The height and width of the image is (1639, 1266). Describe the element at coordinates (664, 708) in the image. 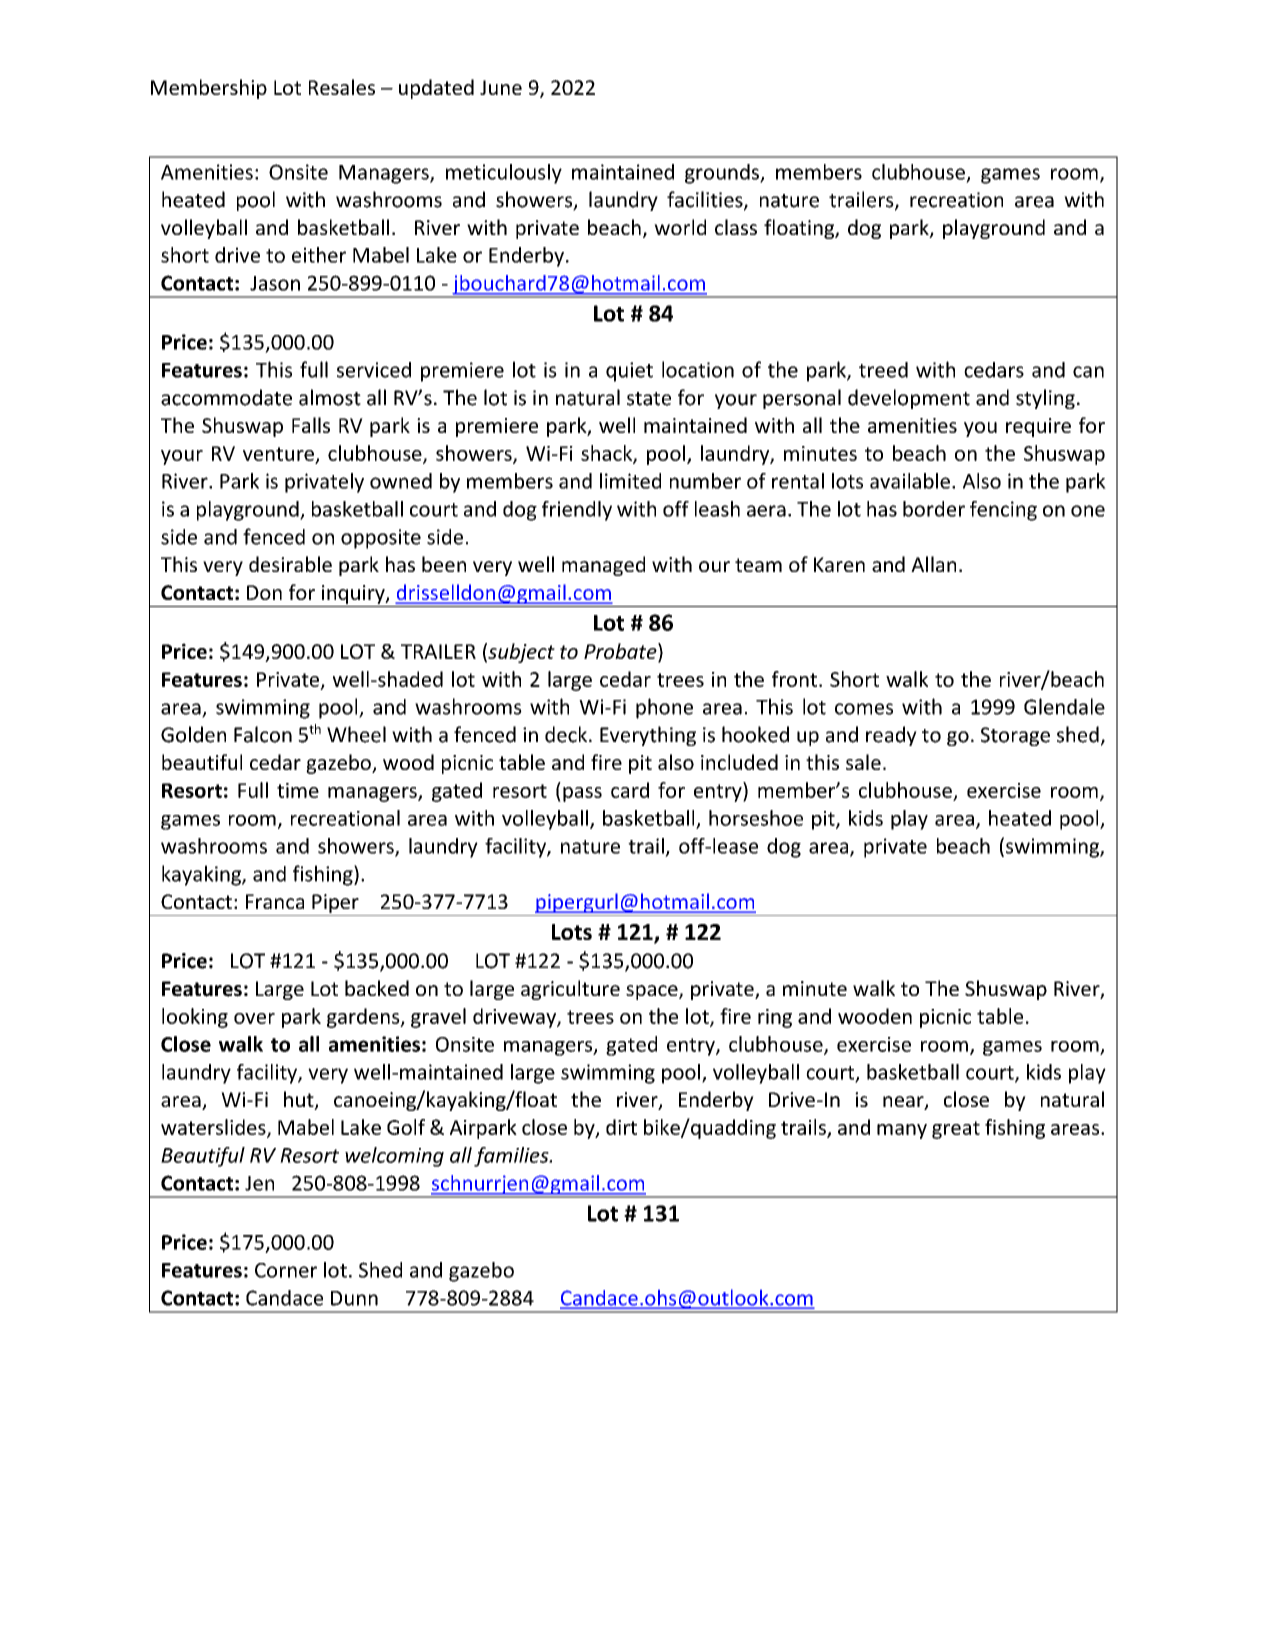

I see `phone` at that location.
